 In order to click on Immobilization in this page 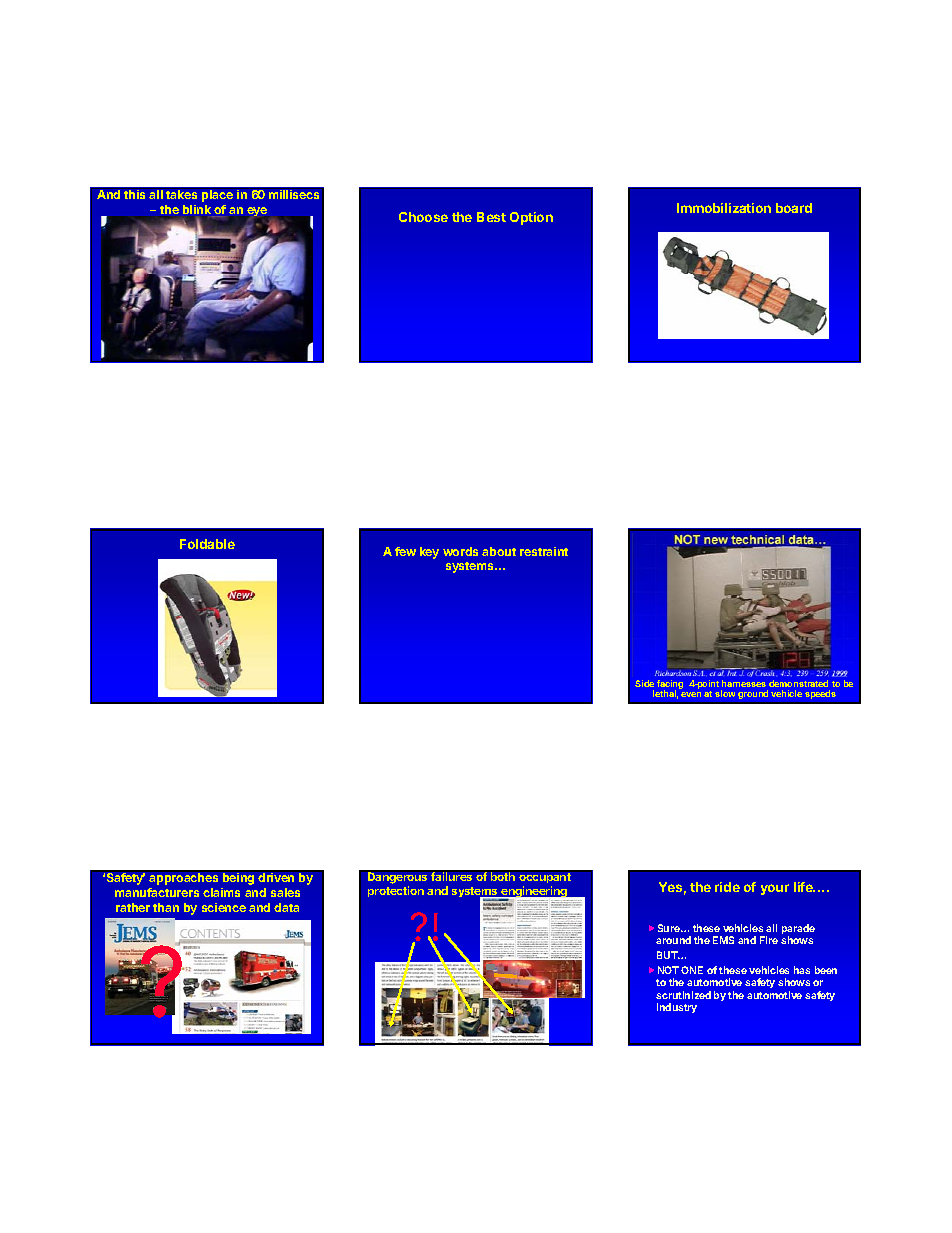, I will do `click(724, 208)`.
